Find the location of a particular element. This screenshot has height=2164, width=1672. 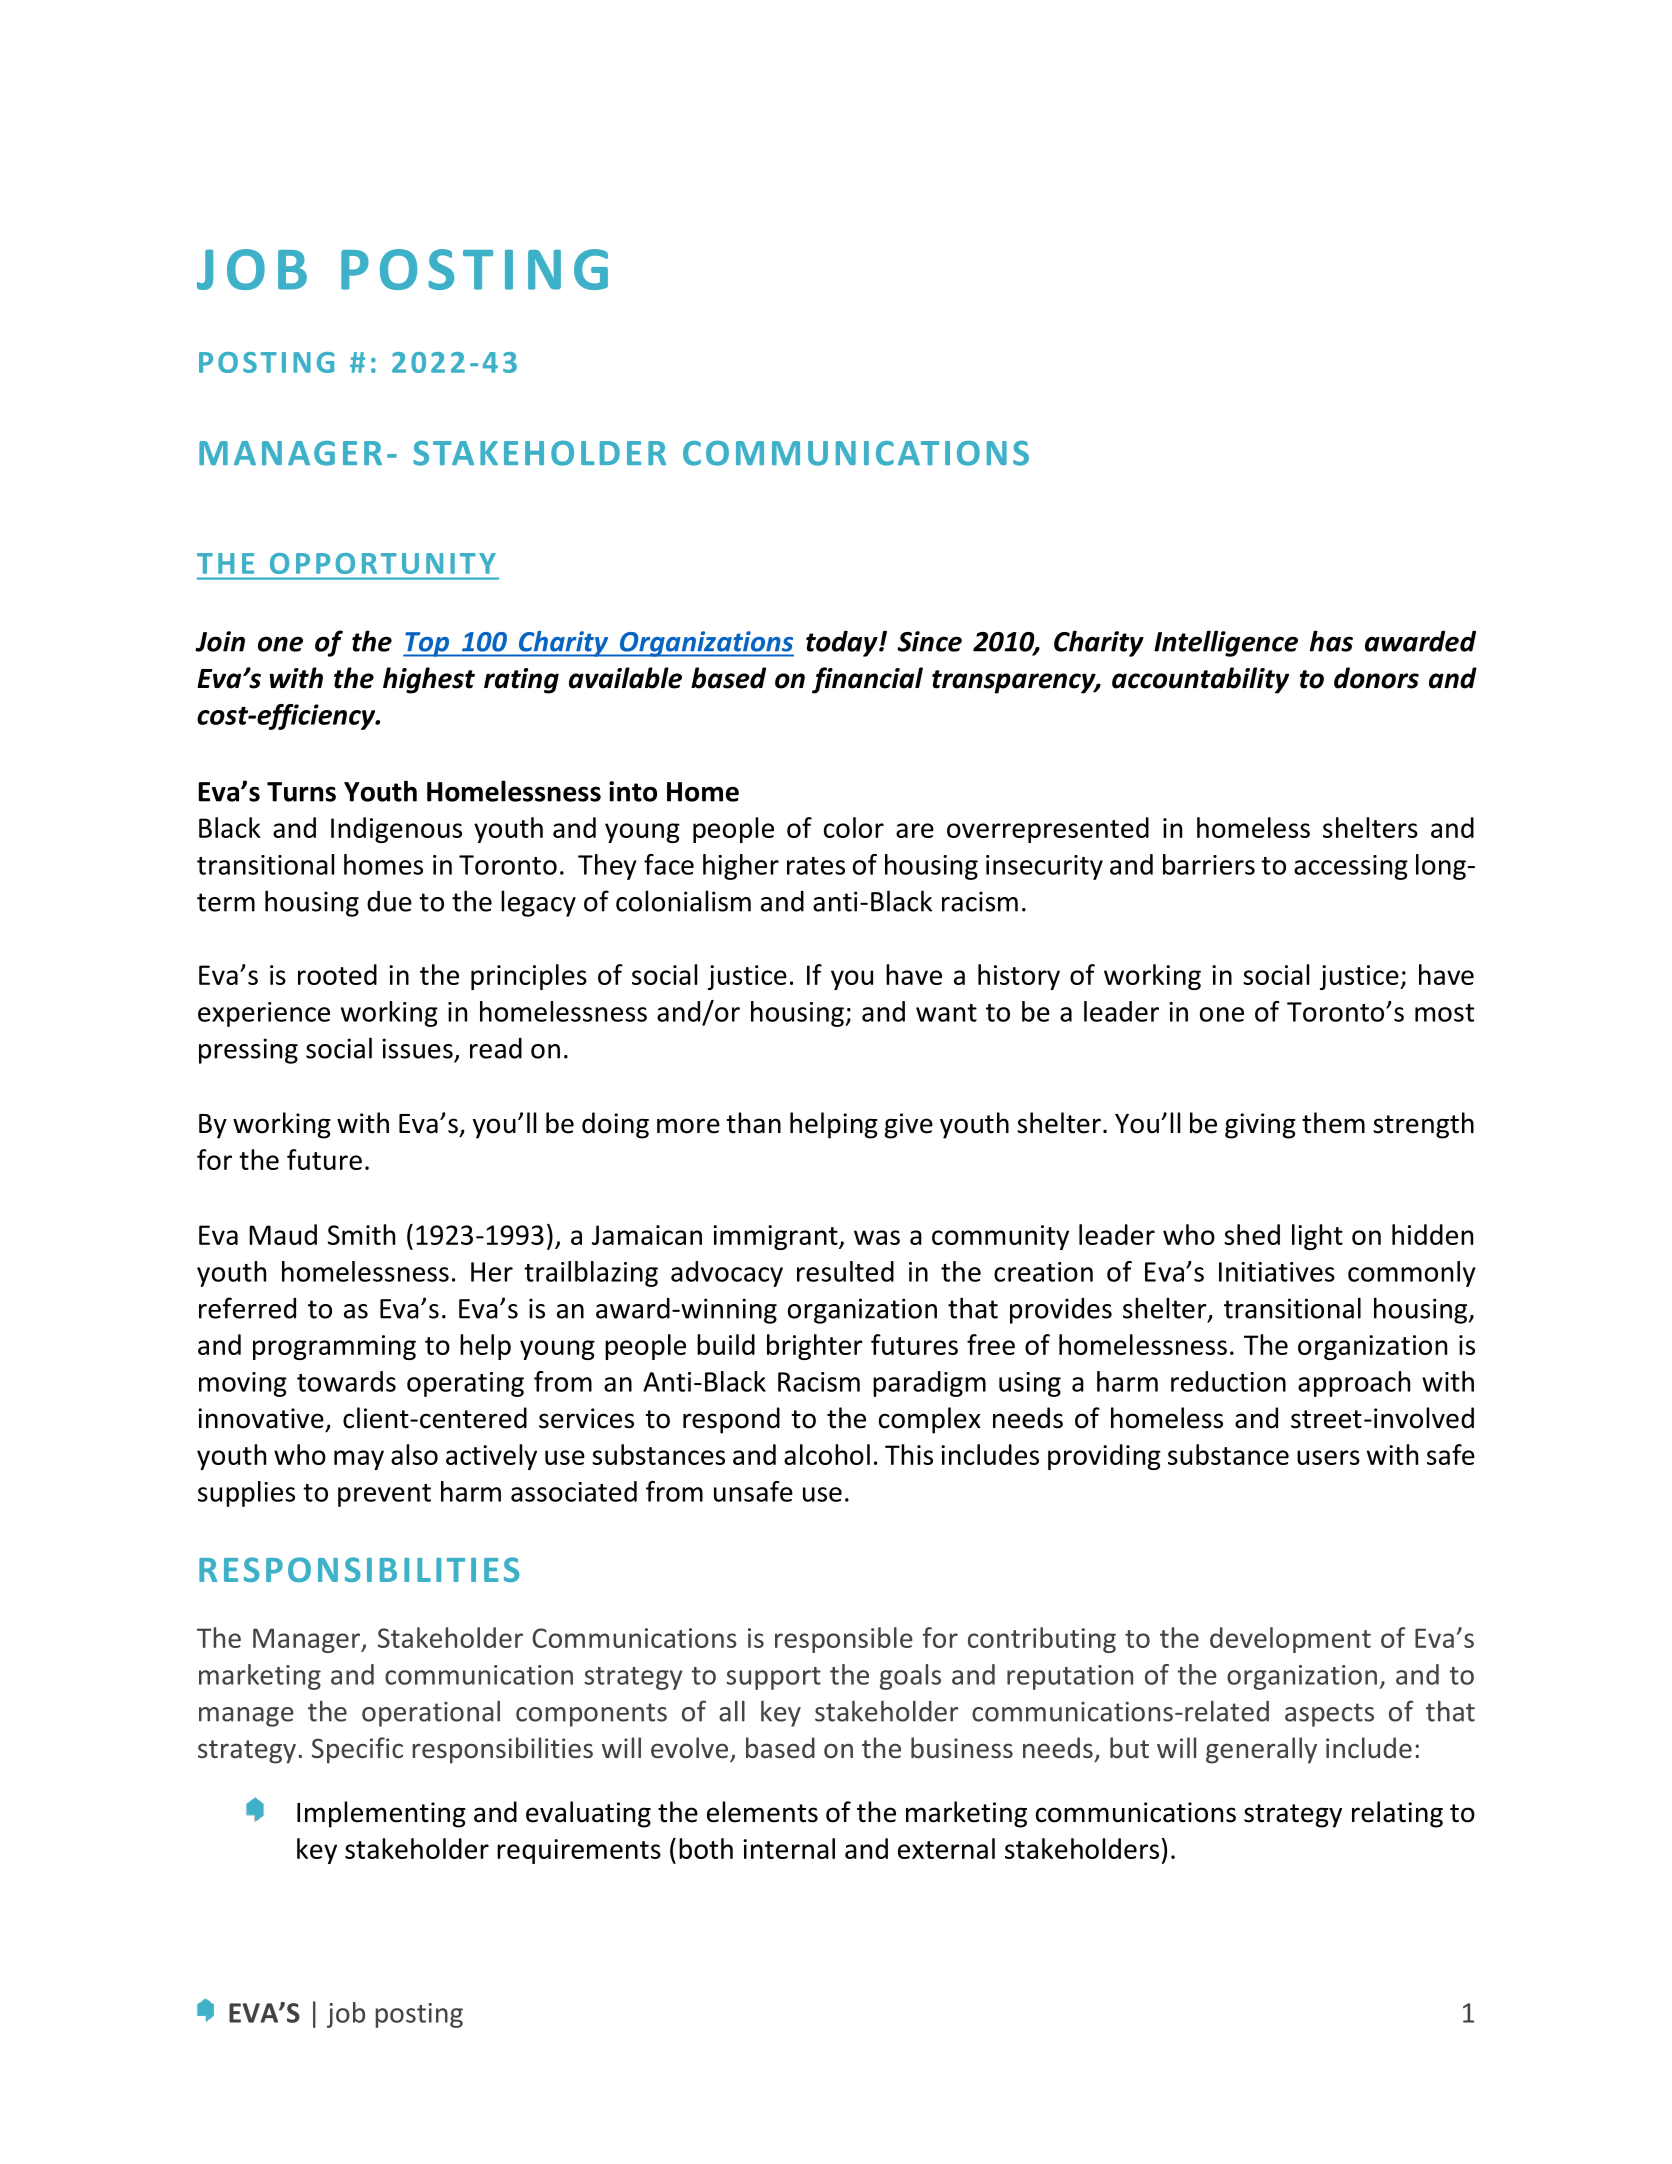

than is located at coordinates (754, 1123).
